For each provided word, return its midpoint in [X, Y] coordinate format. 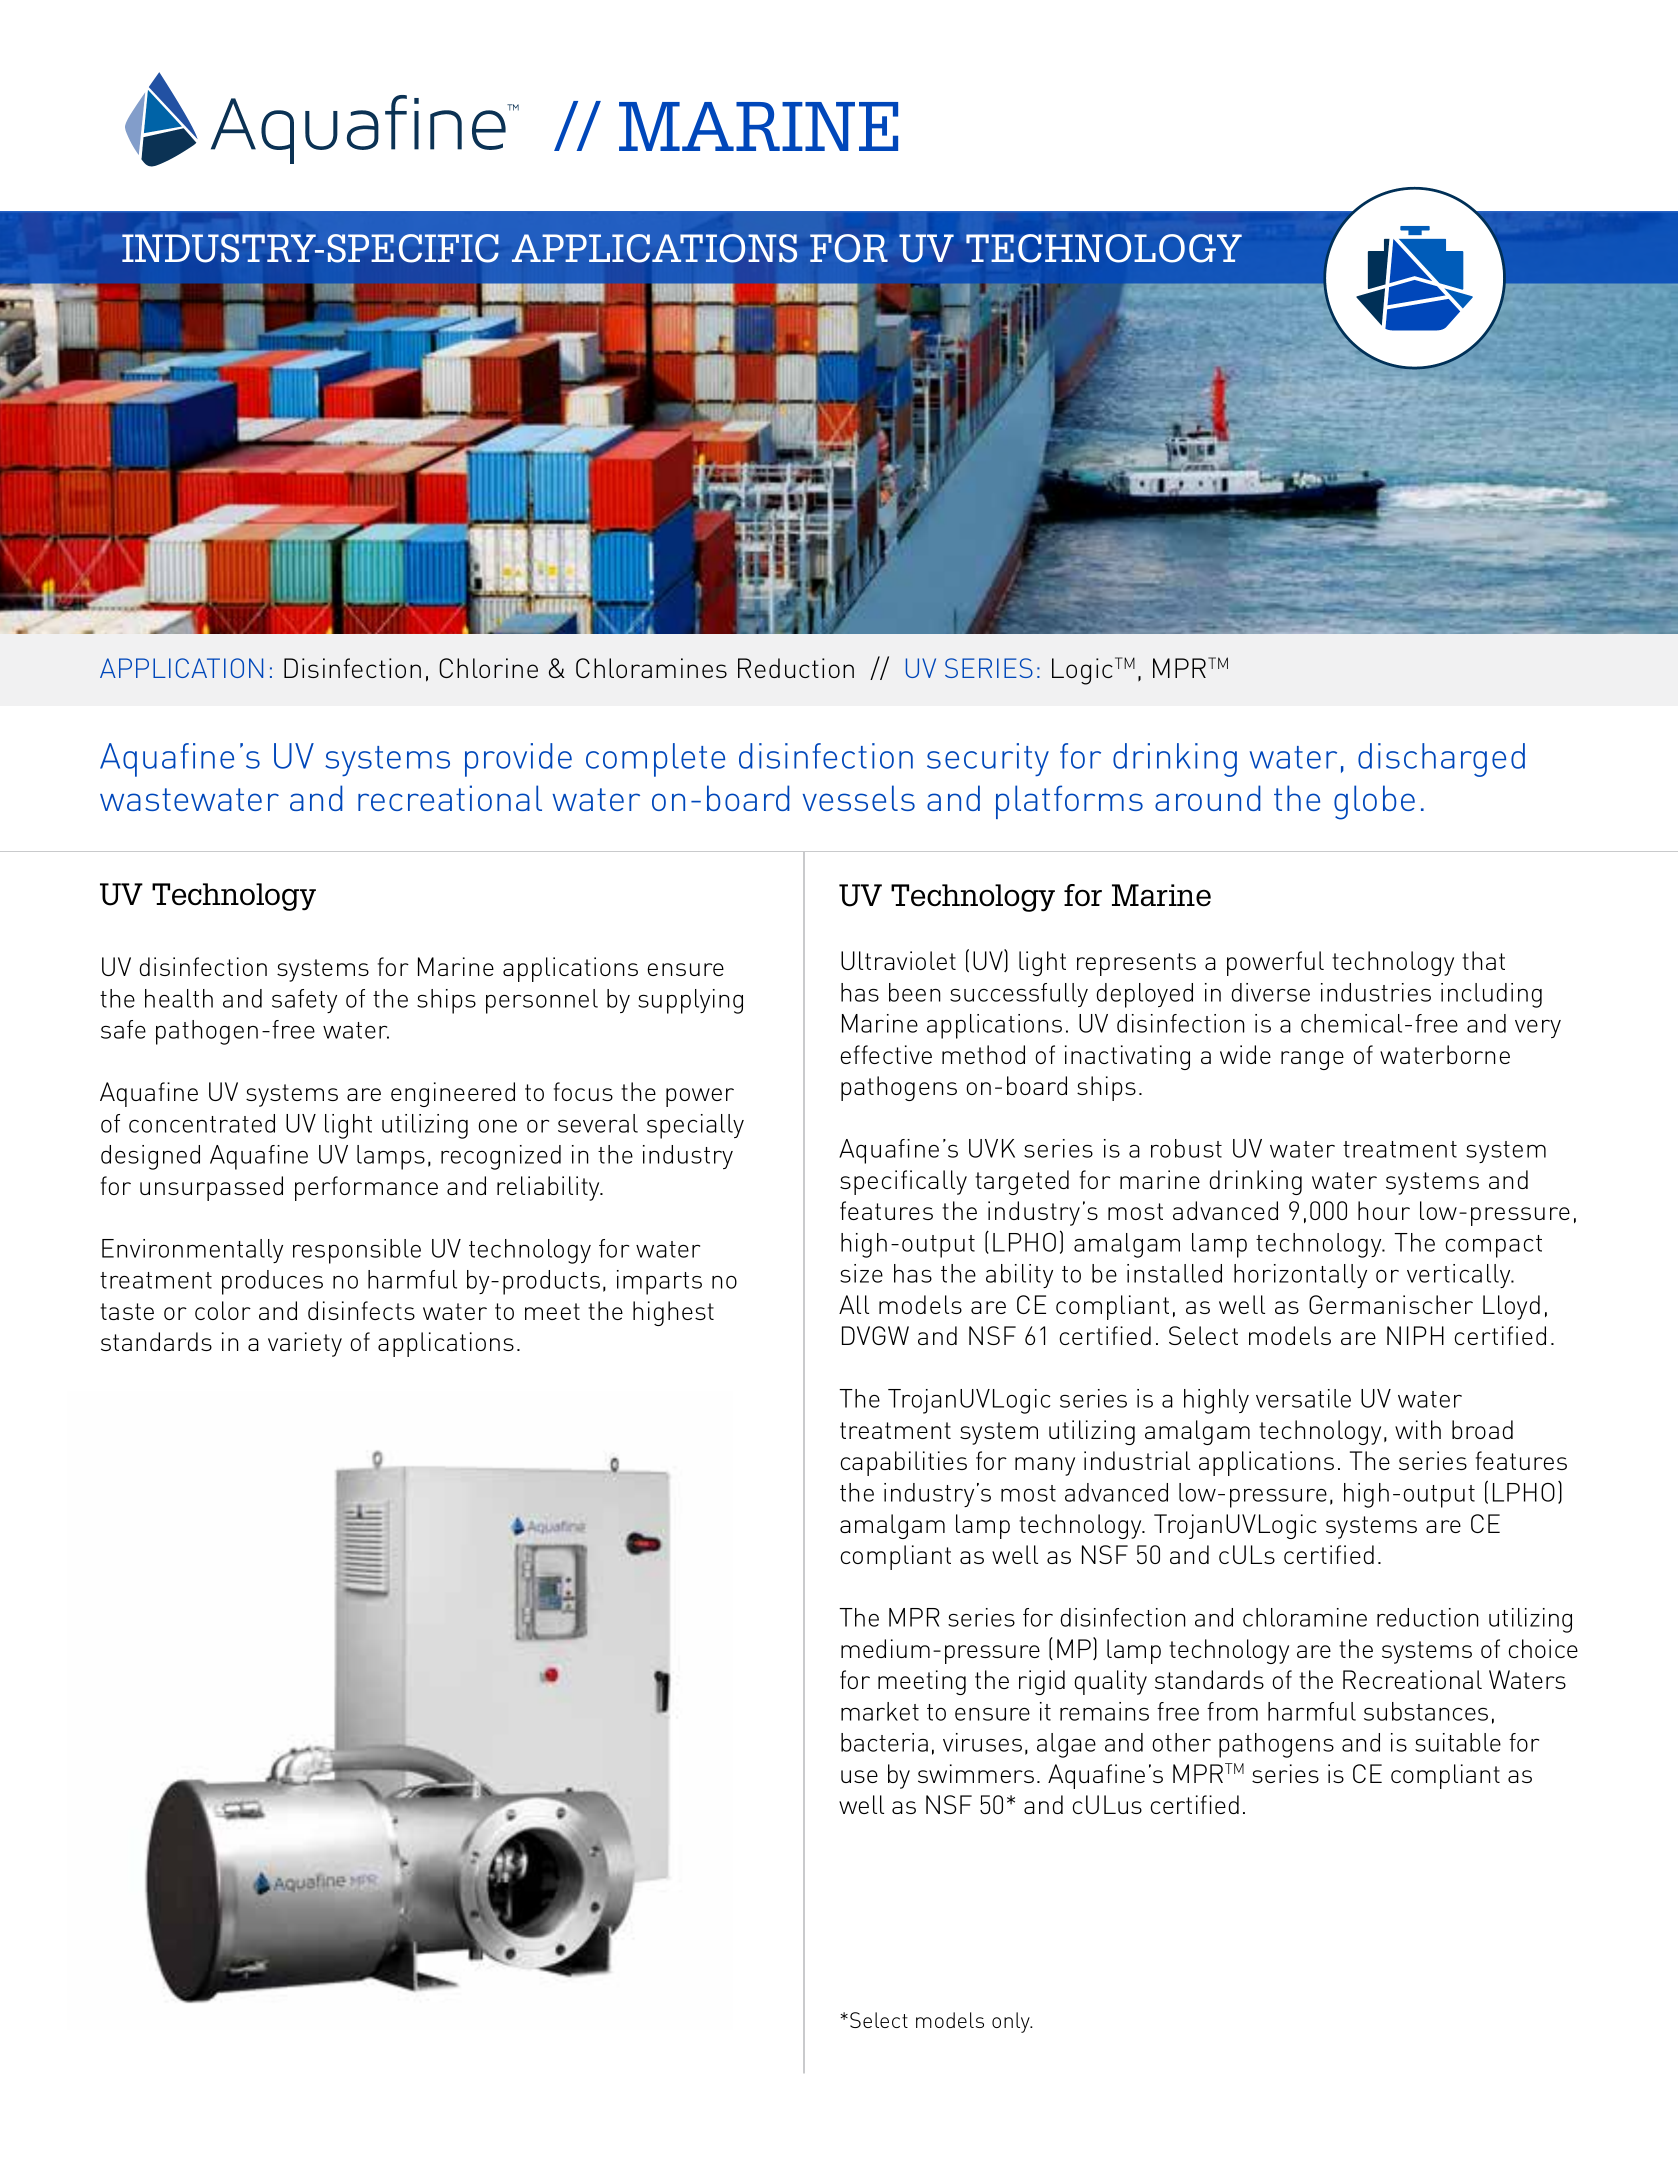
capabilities [904, 1463]
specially [695, 1126]
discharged [1441, 760]
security [988, 759]
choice [1543, 1648]
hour [1384, 1210]
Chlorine [488, 668]
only [1012, 2022]
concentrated [202, 1123]
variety [305, 1344]
